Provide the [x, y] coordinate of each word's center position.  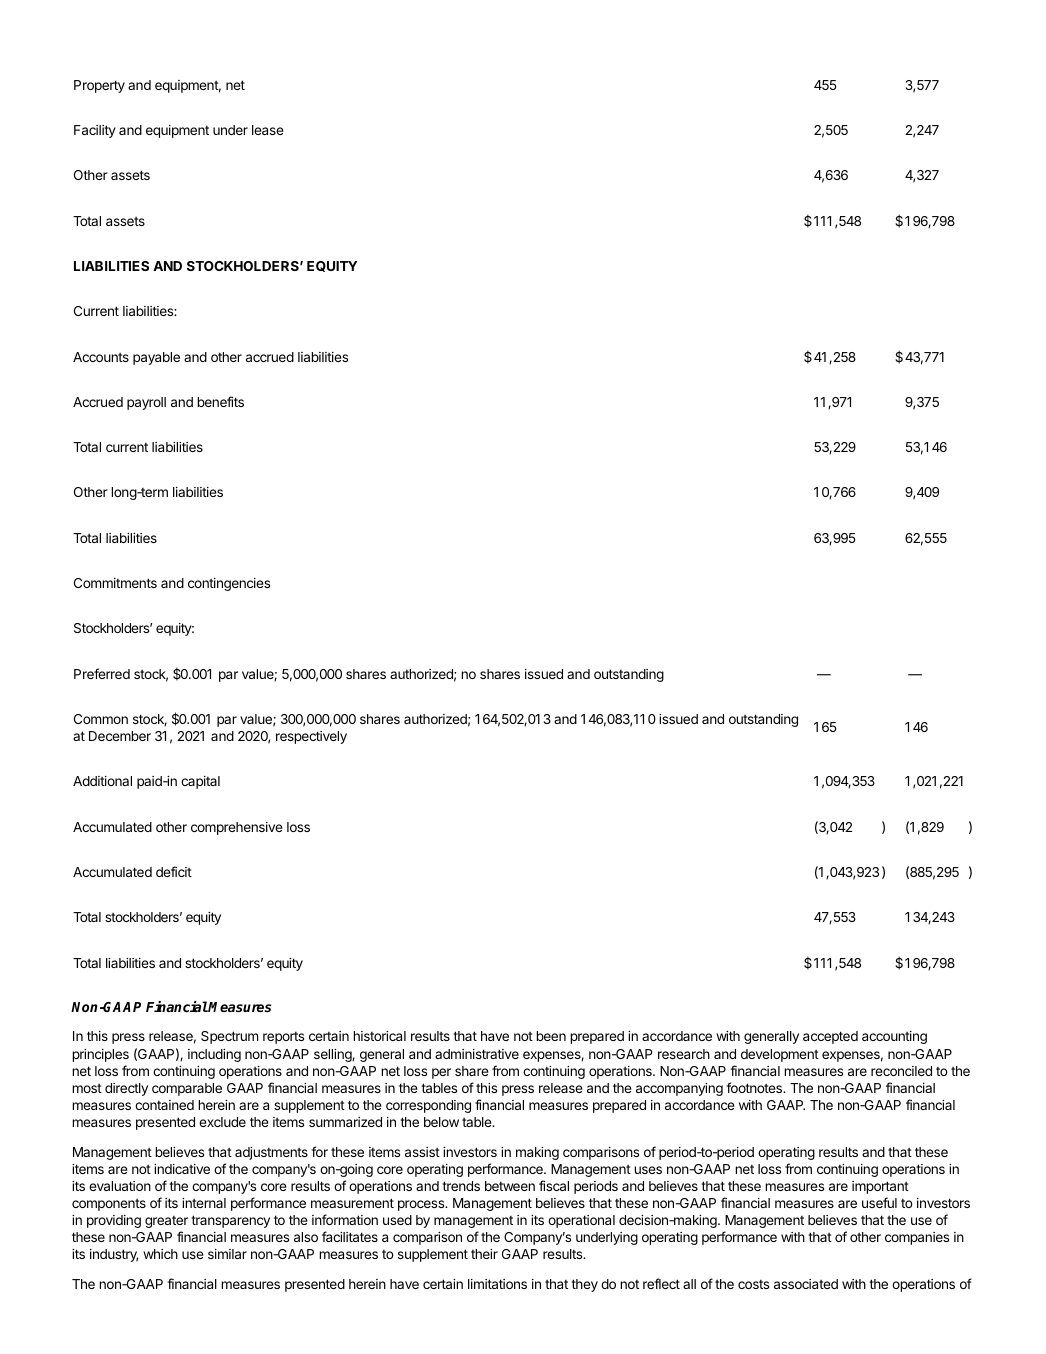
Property [99, 86]
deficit [174, 871]
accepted [830, 1037]
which [160, 1254]
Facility [95, 131]
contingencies [229, 584]
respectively [311, 737]
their [484, 1254]
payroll [146, 403]
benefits [220, 401]
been [551, 1036]
